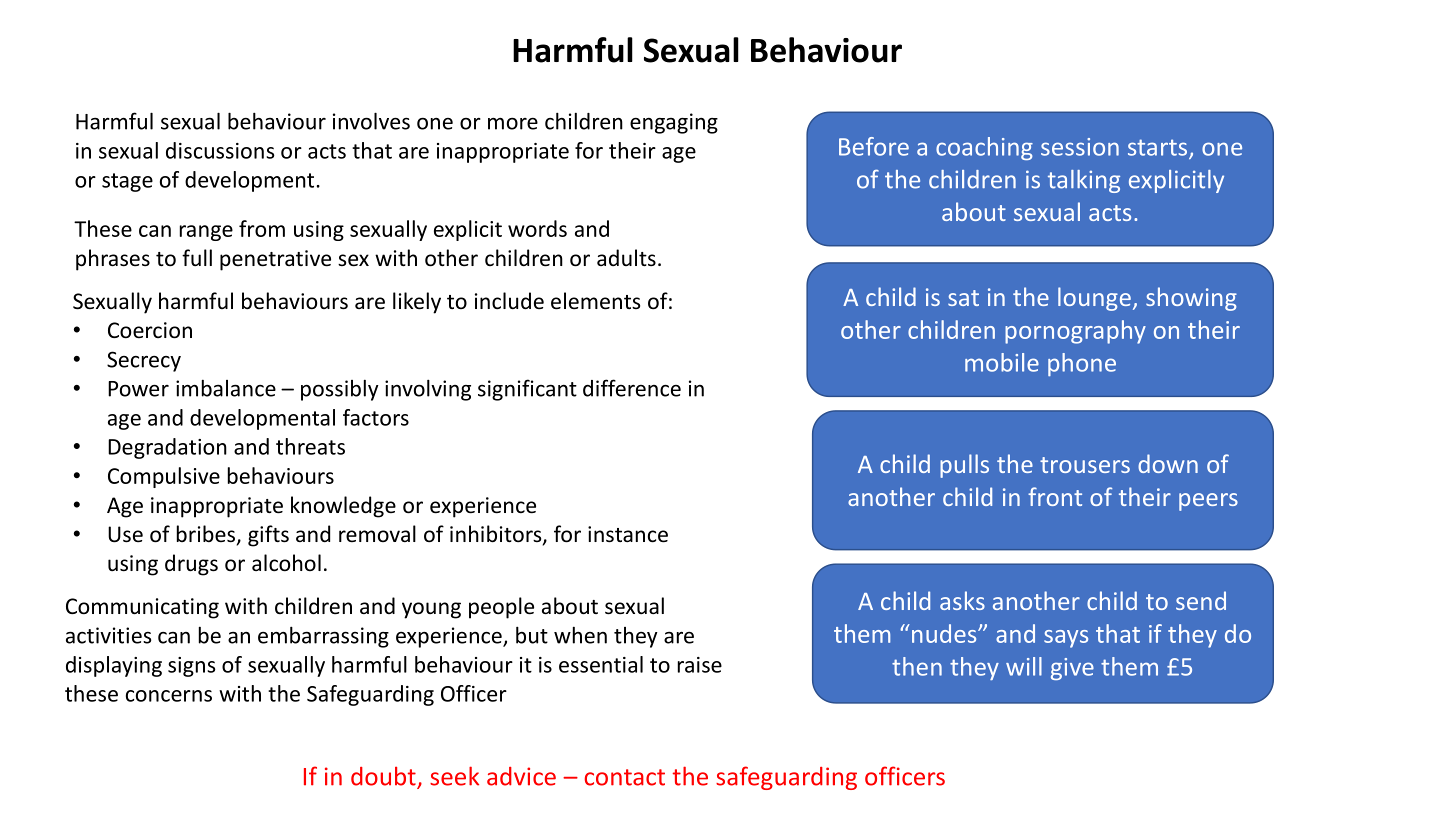  I want to click on engaging, so click(674, 123).
